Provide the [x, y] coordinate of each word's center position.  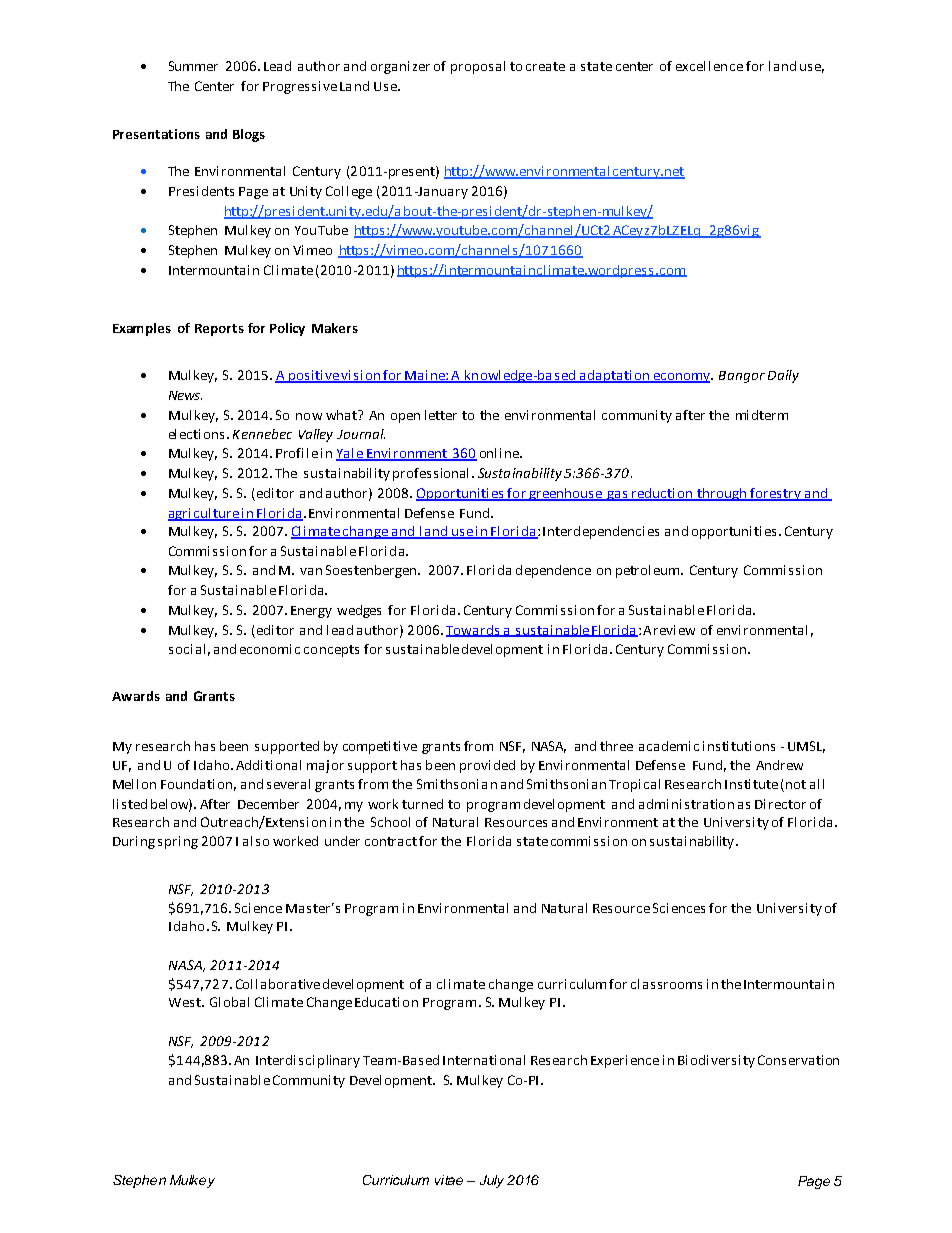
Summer [193, 66]
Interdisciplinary [308, 1061]
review [674, 630]
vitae [449, 1180]
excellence [709, 66]
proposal [478, 67]
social [187, 649]
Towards [474, 631]
